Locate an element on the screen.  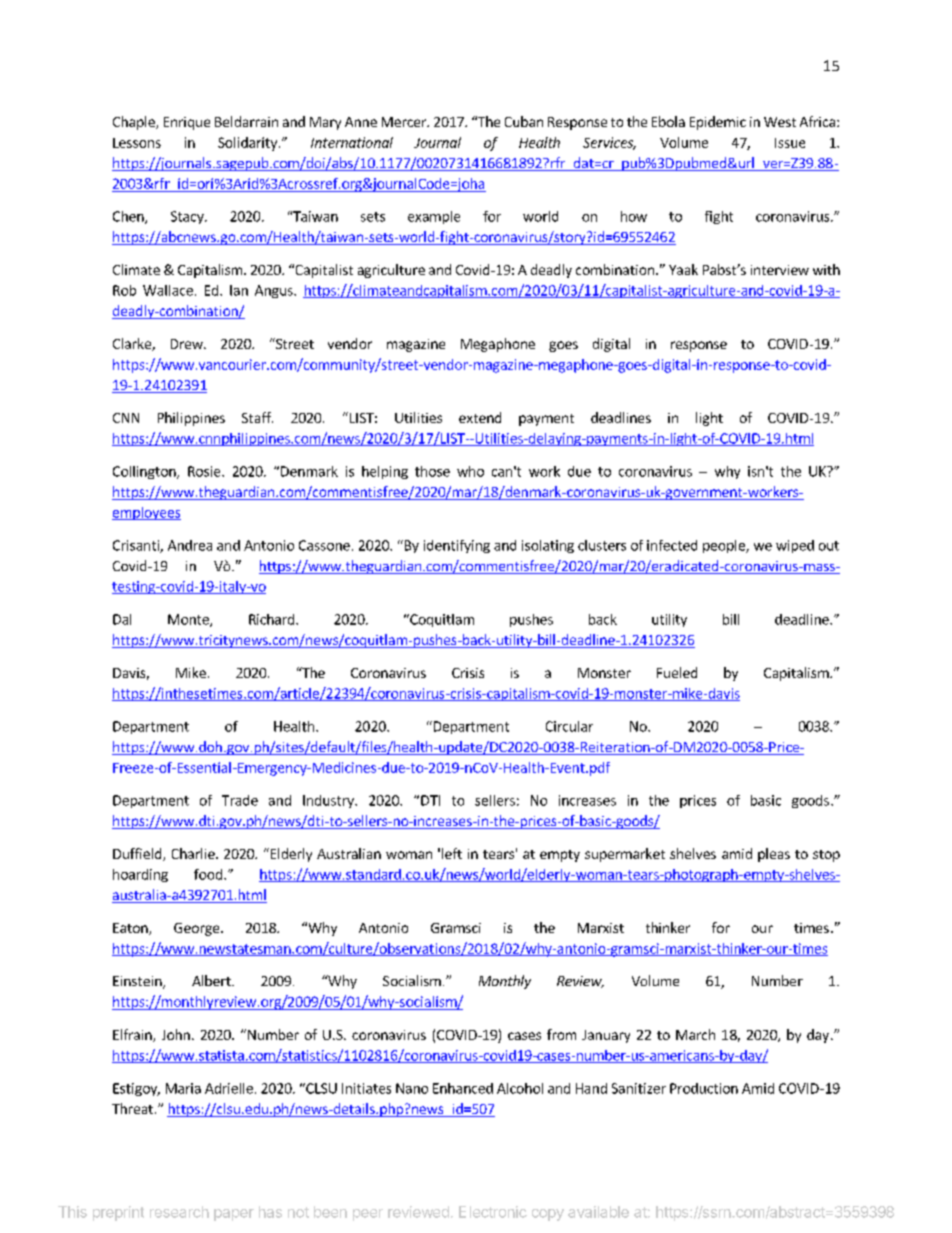
research is located at coordinates (179, 1212).
